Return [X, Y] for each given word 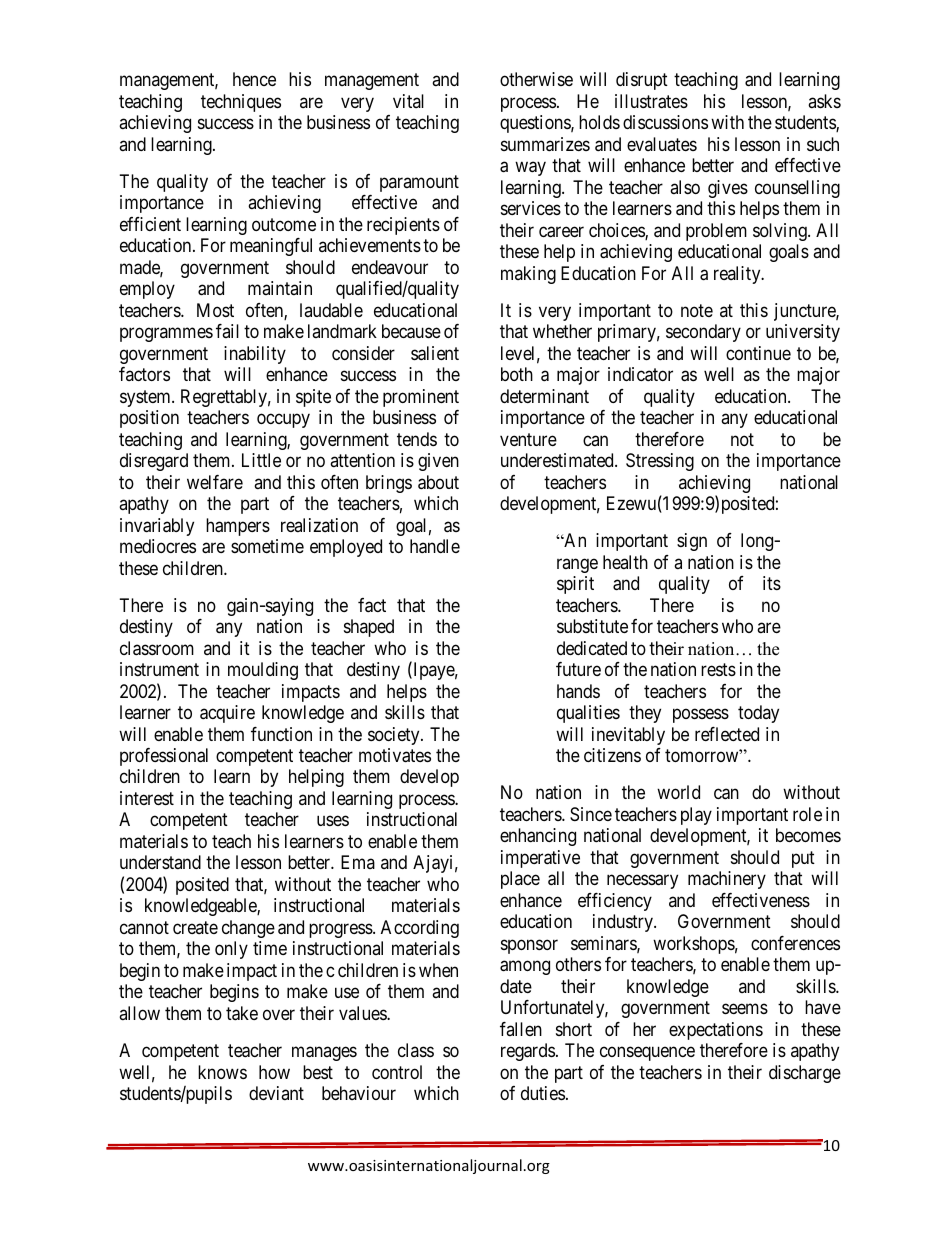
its [772, 583]
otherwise [536, 79]
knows [222, 1072]
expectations [716, 1031]
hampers [238, 527]
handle [435, 546]
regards [528, 1052]
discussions [665, 122]
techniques [241, 103]
